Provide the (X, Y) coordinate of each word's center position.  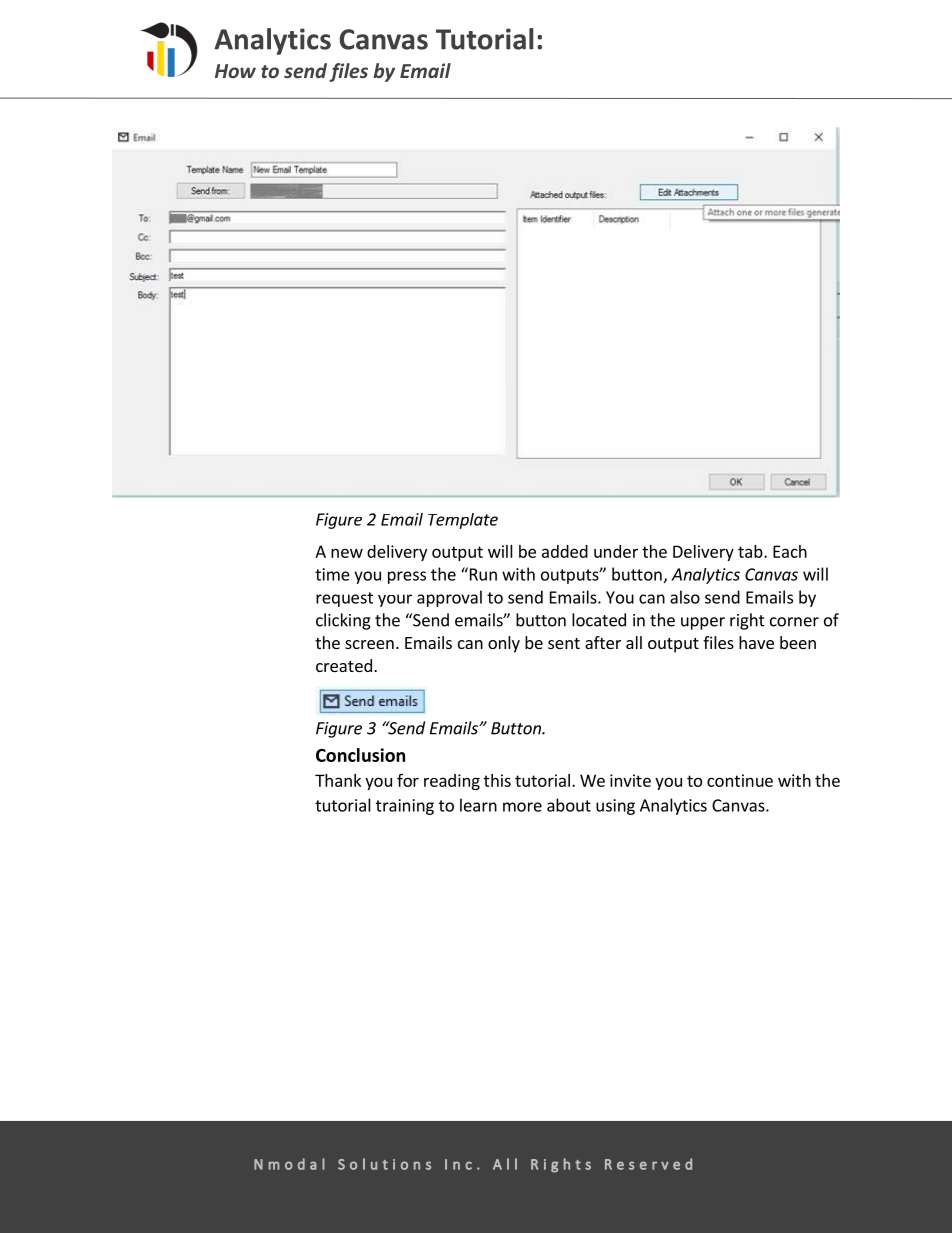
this (497, 780)
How (235, 71)
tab (751, 551)
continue (740, 780)
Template (463, 521)
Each (790, 551)
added (565, 551)
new (347, 553)
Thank (338, 780)
